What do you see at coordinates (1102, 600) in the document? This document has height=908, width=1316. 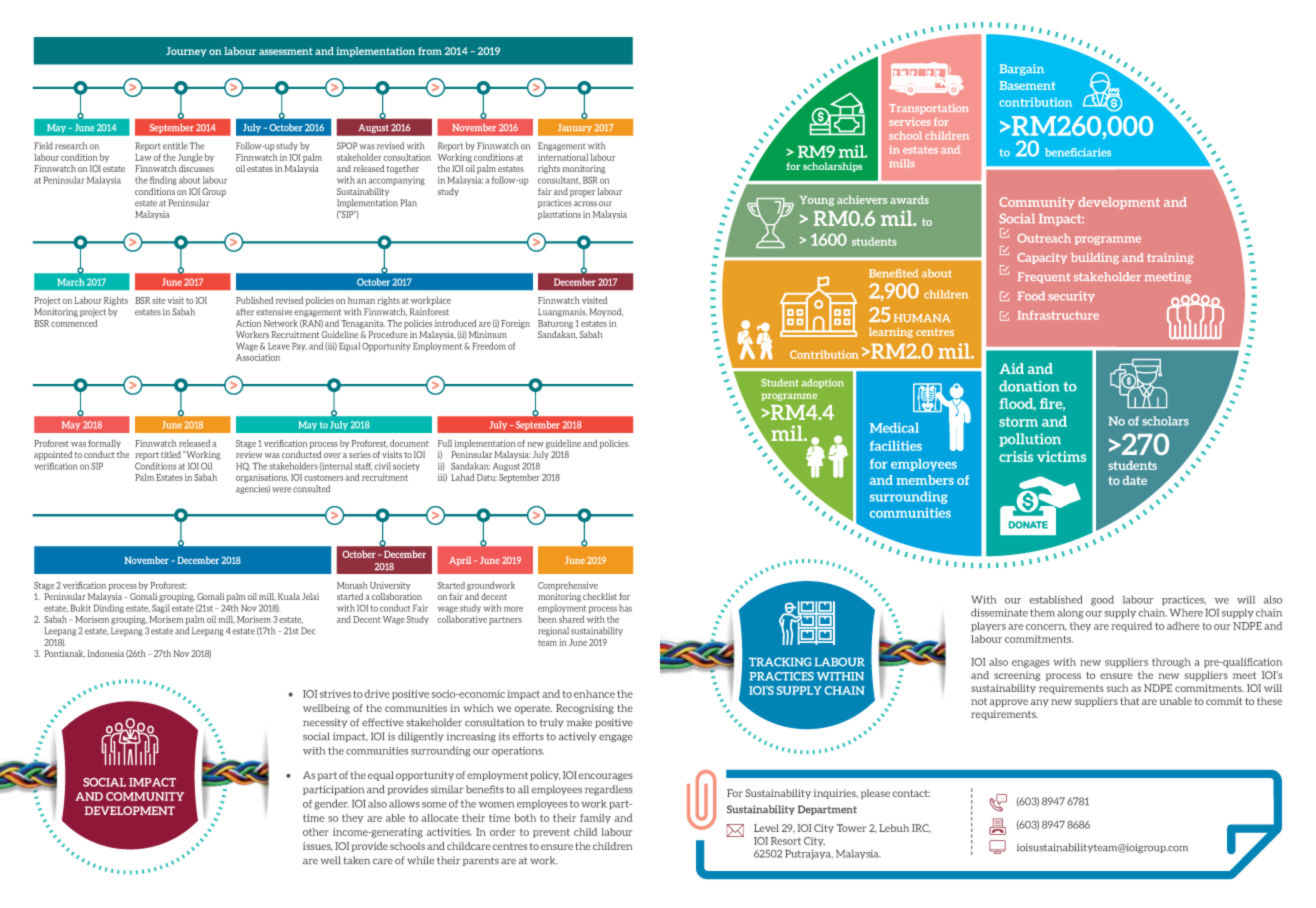 I see `good` at bounding box center [1102, 600].
